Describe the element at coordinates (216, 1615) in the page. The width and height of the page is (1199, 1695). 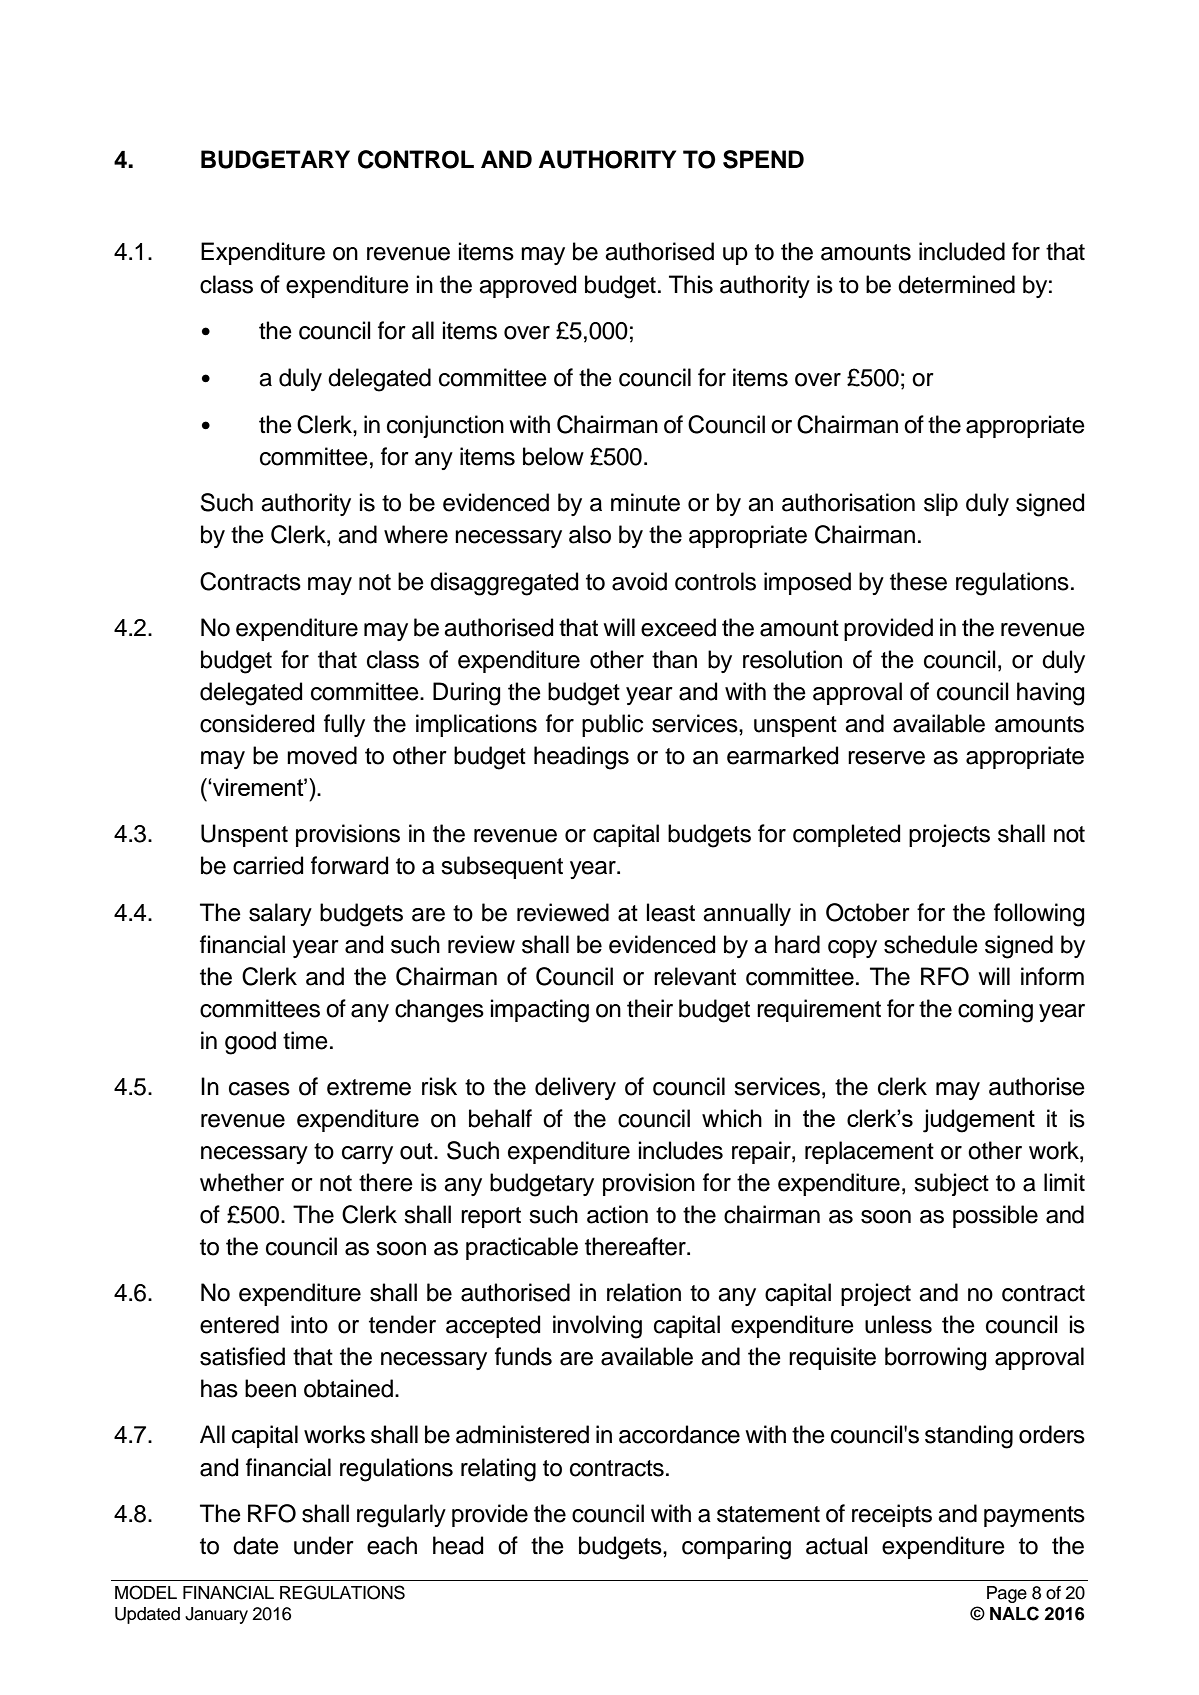
I see `January` at that location.
